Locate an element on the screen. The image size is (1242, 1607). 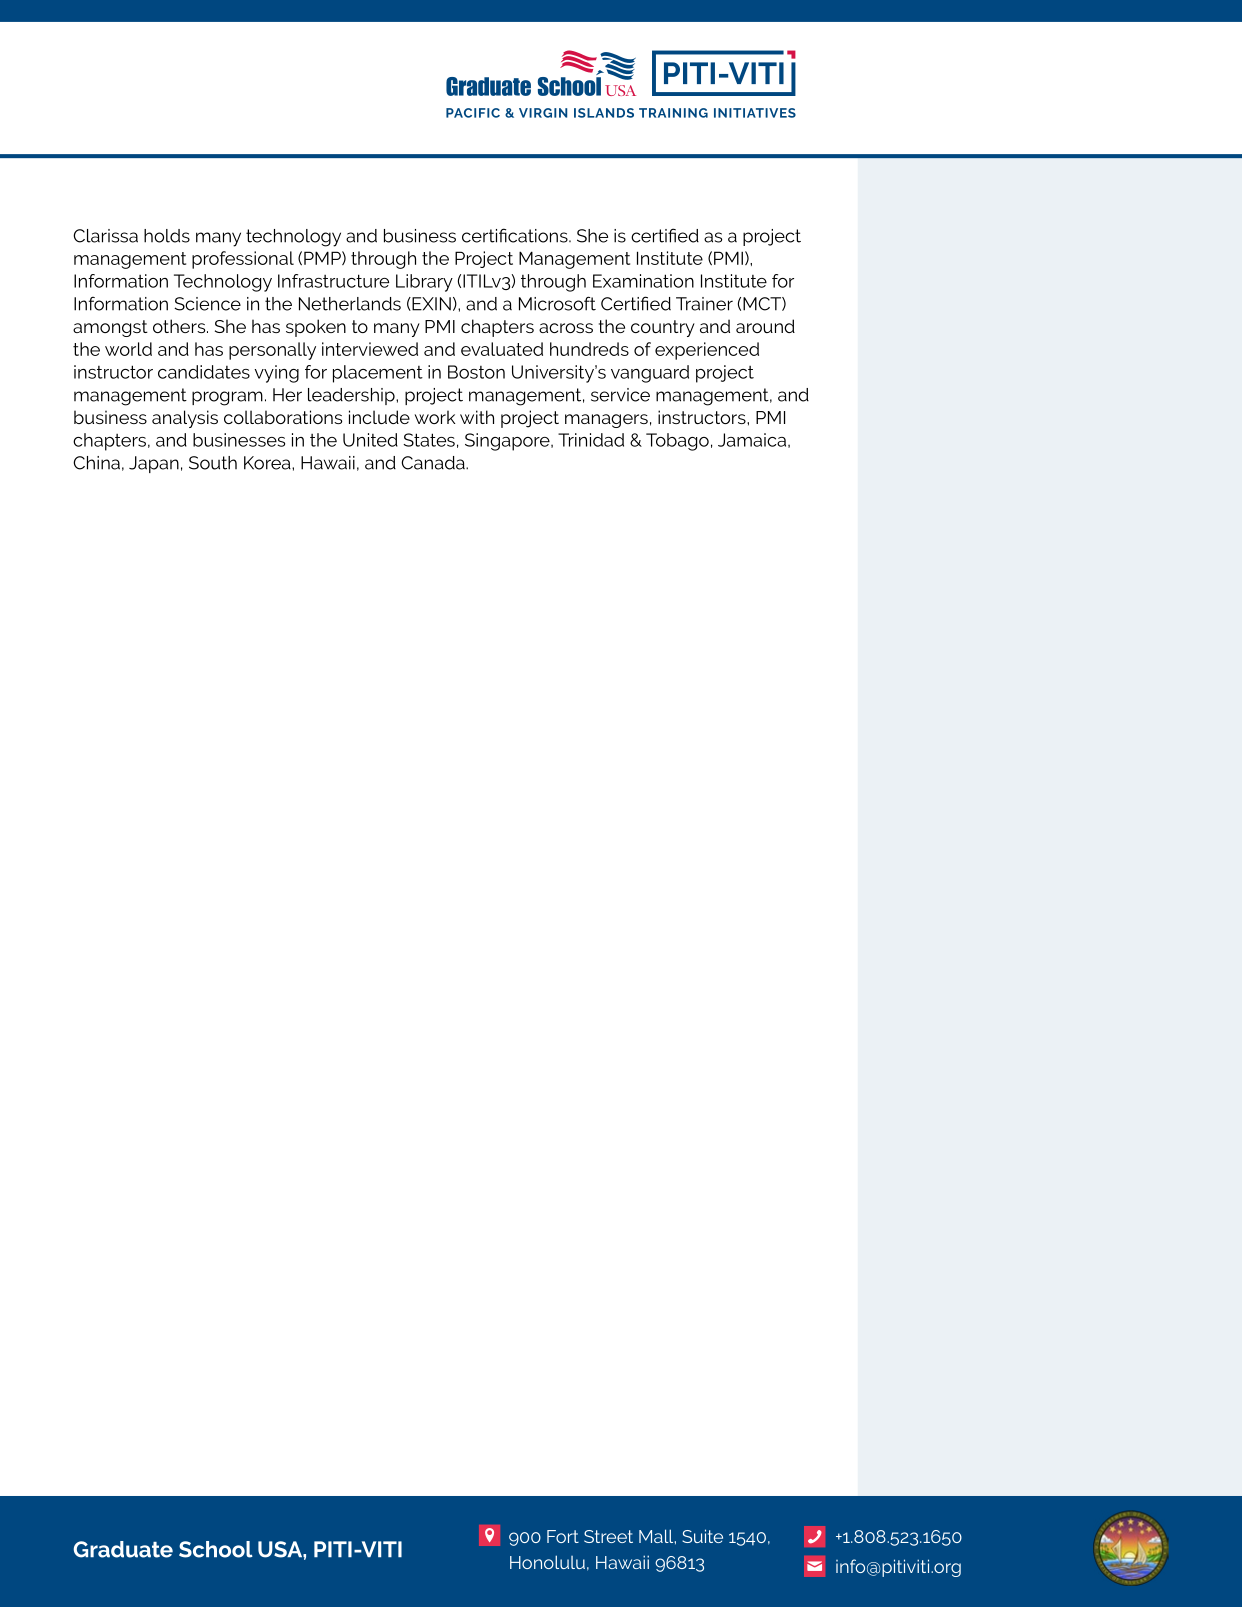
Canada is located at coordinates (434, 463).
